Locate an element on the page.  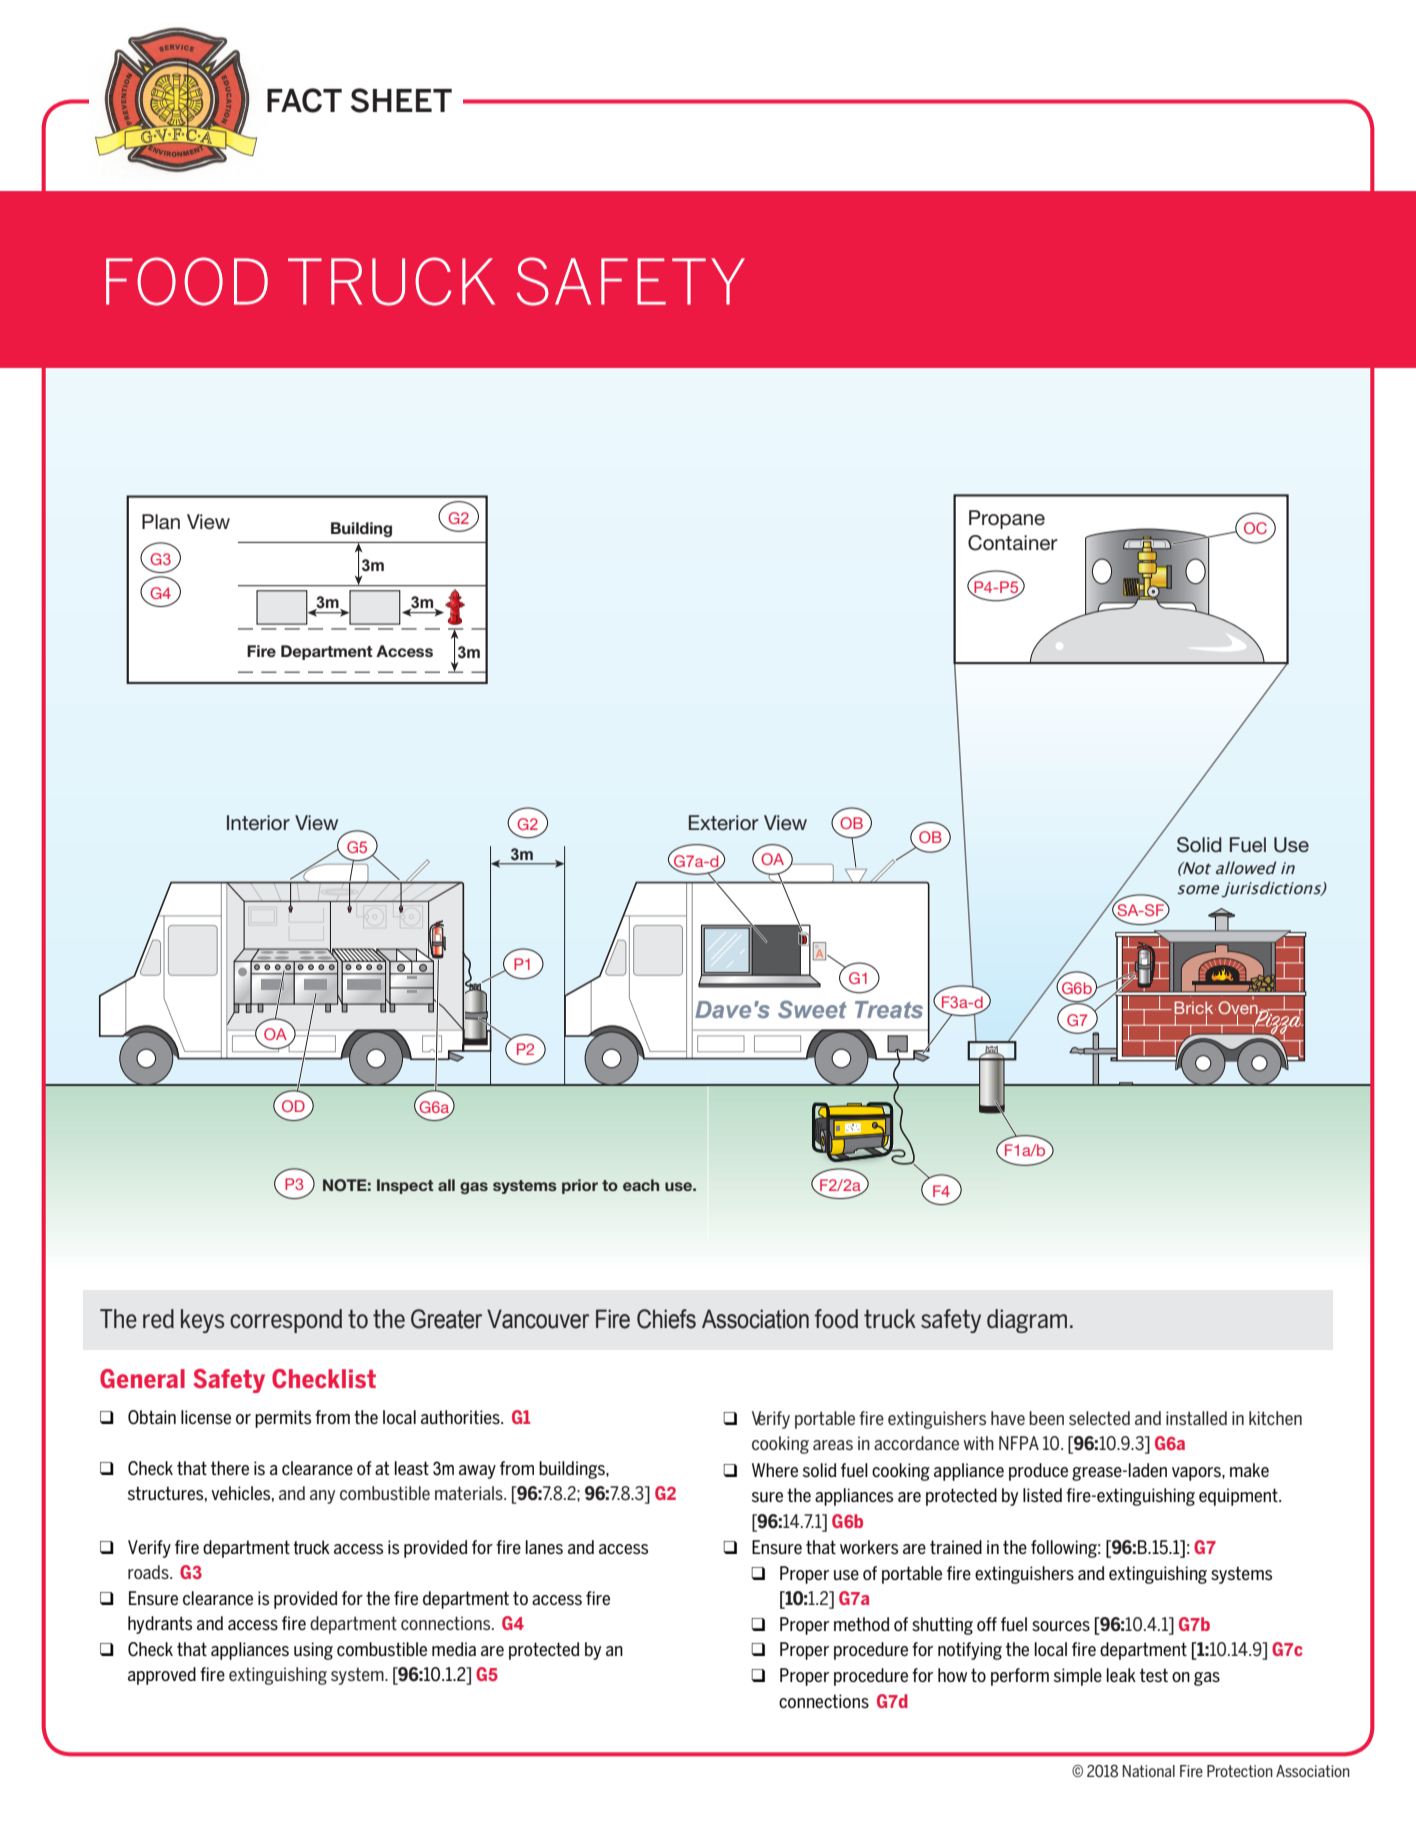
Sweet is located at coordinates (812, 1009).
